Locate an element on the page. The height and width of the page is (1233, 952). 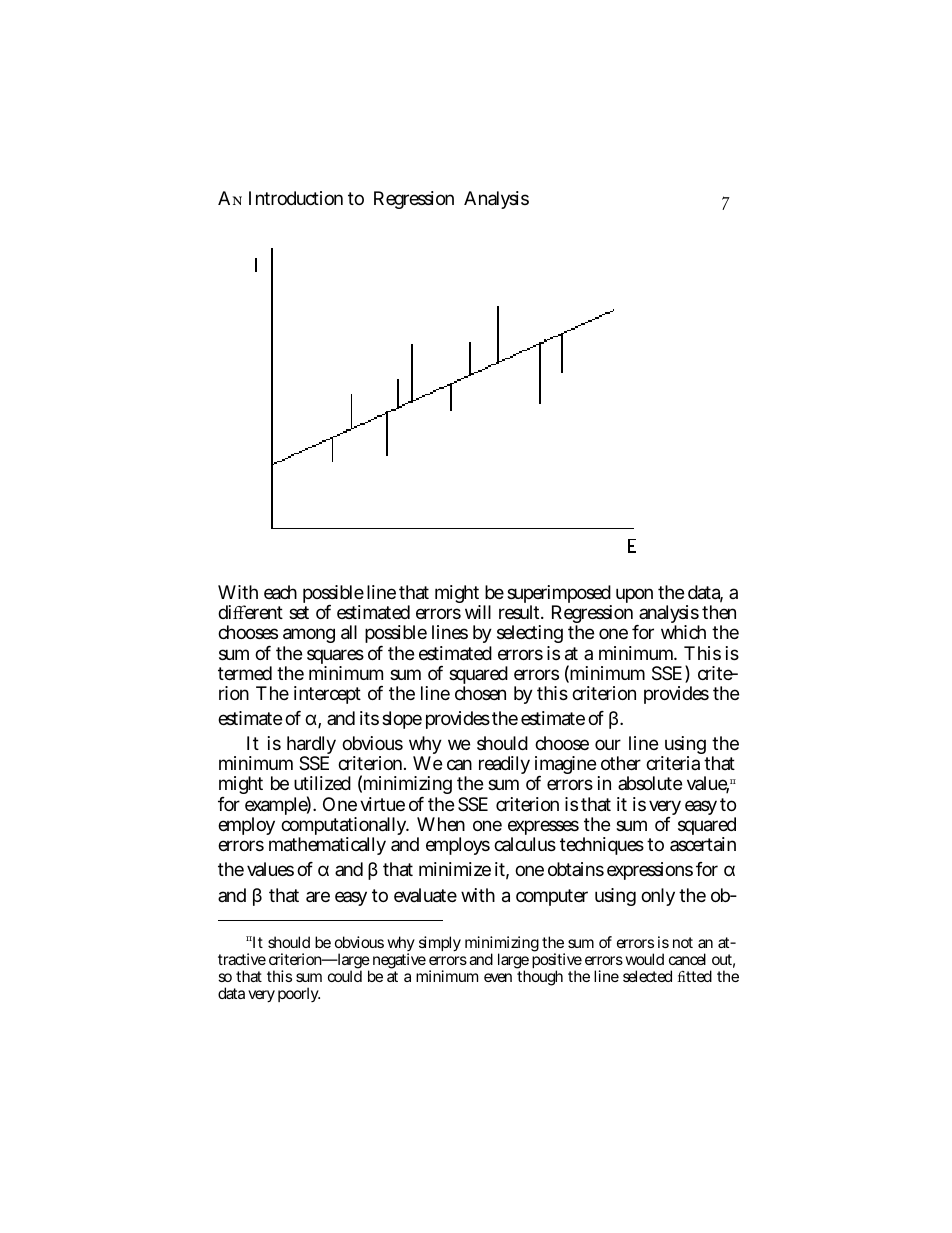
Introduction is located at coordinates (296, 198).
